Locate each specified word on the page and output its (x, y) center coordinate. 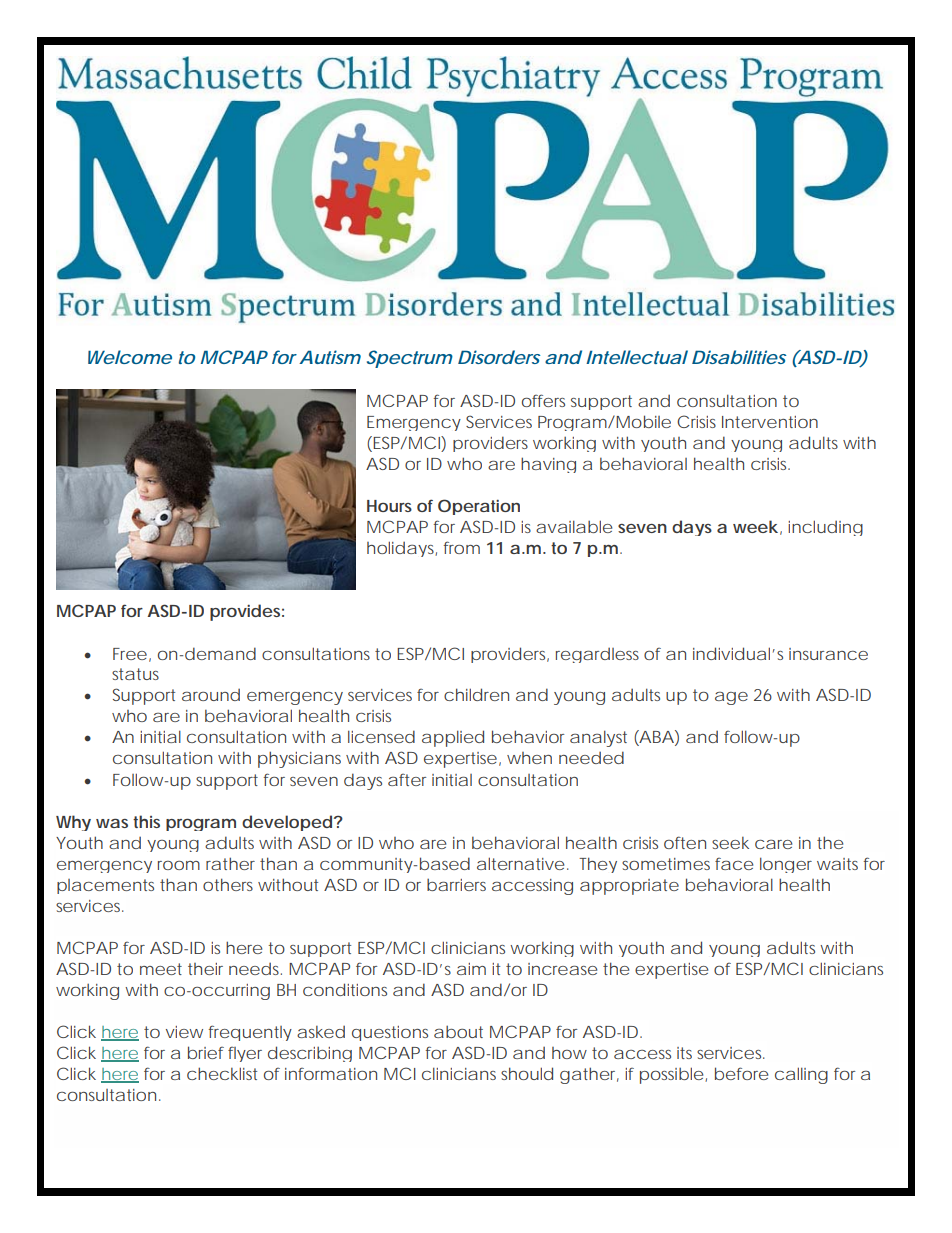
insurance (828, 654)
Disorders (499, 357)
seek (730, 843)
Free (130, 654)
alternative (520, 863)
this (146, 821)
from (462, 547)
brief (206, 1052)
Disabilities (739, 357)
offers (543, 400)
